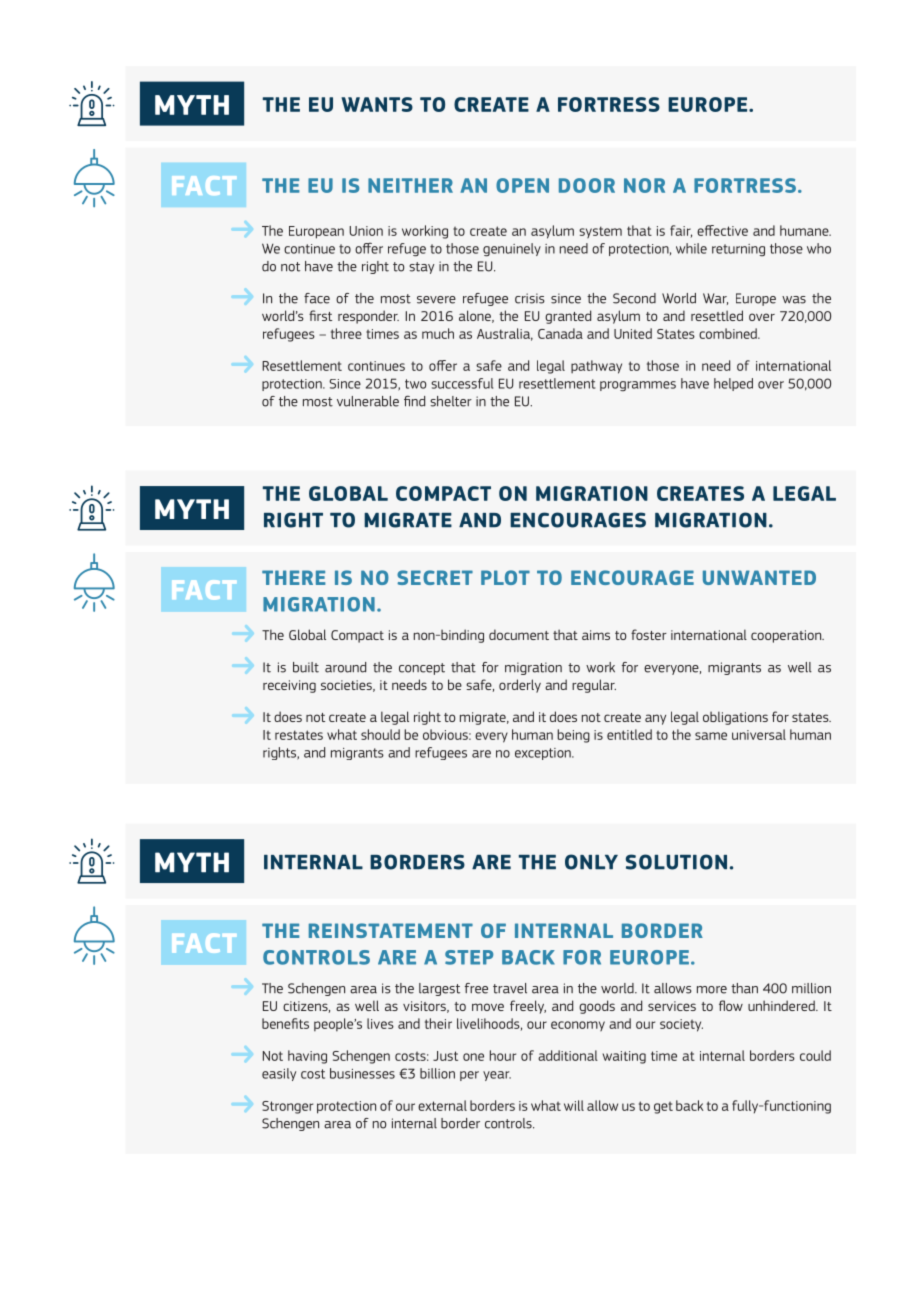  I want to click on UNWANTED, so click(759, 577).
